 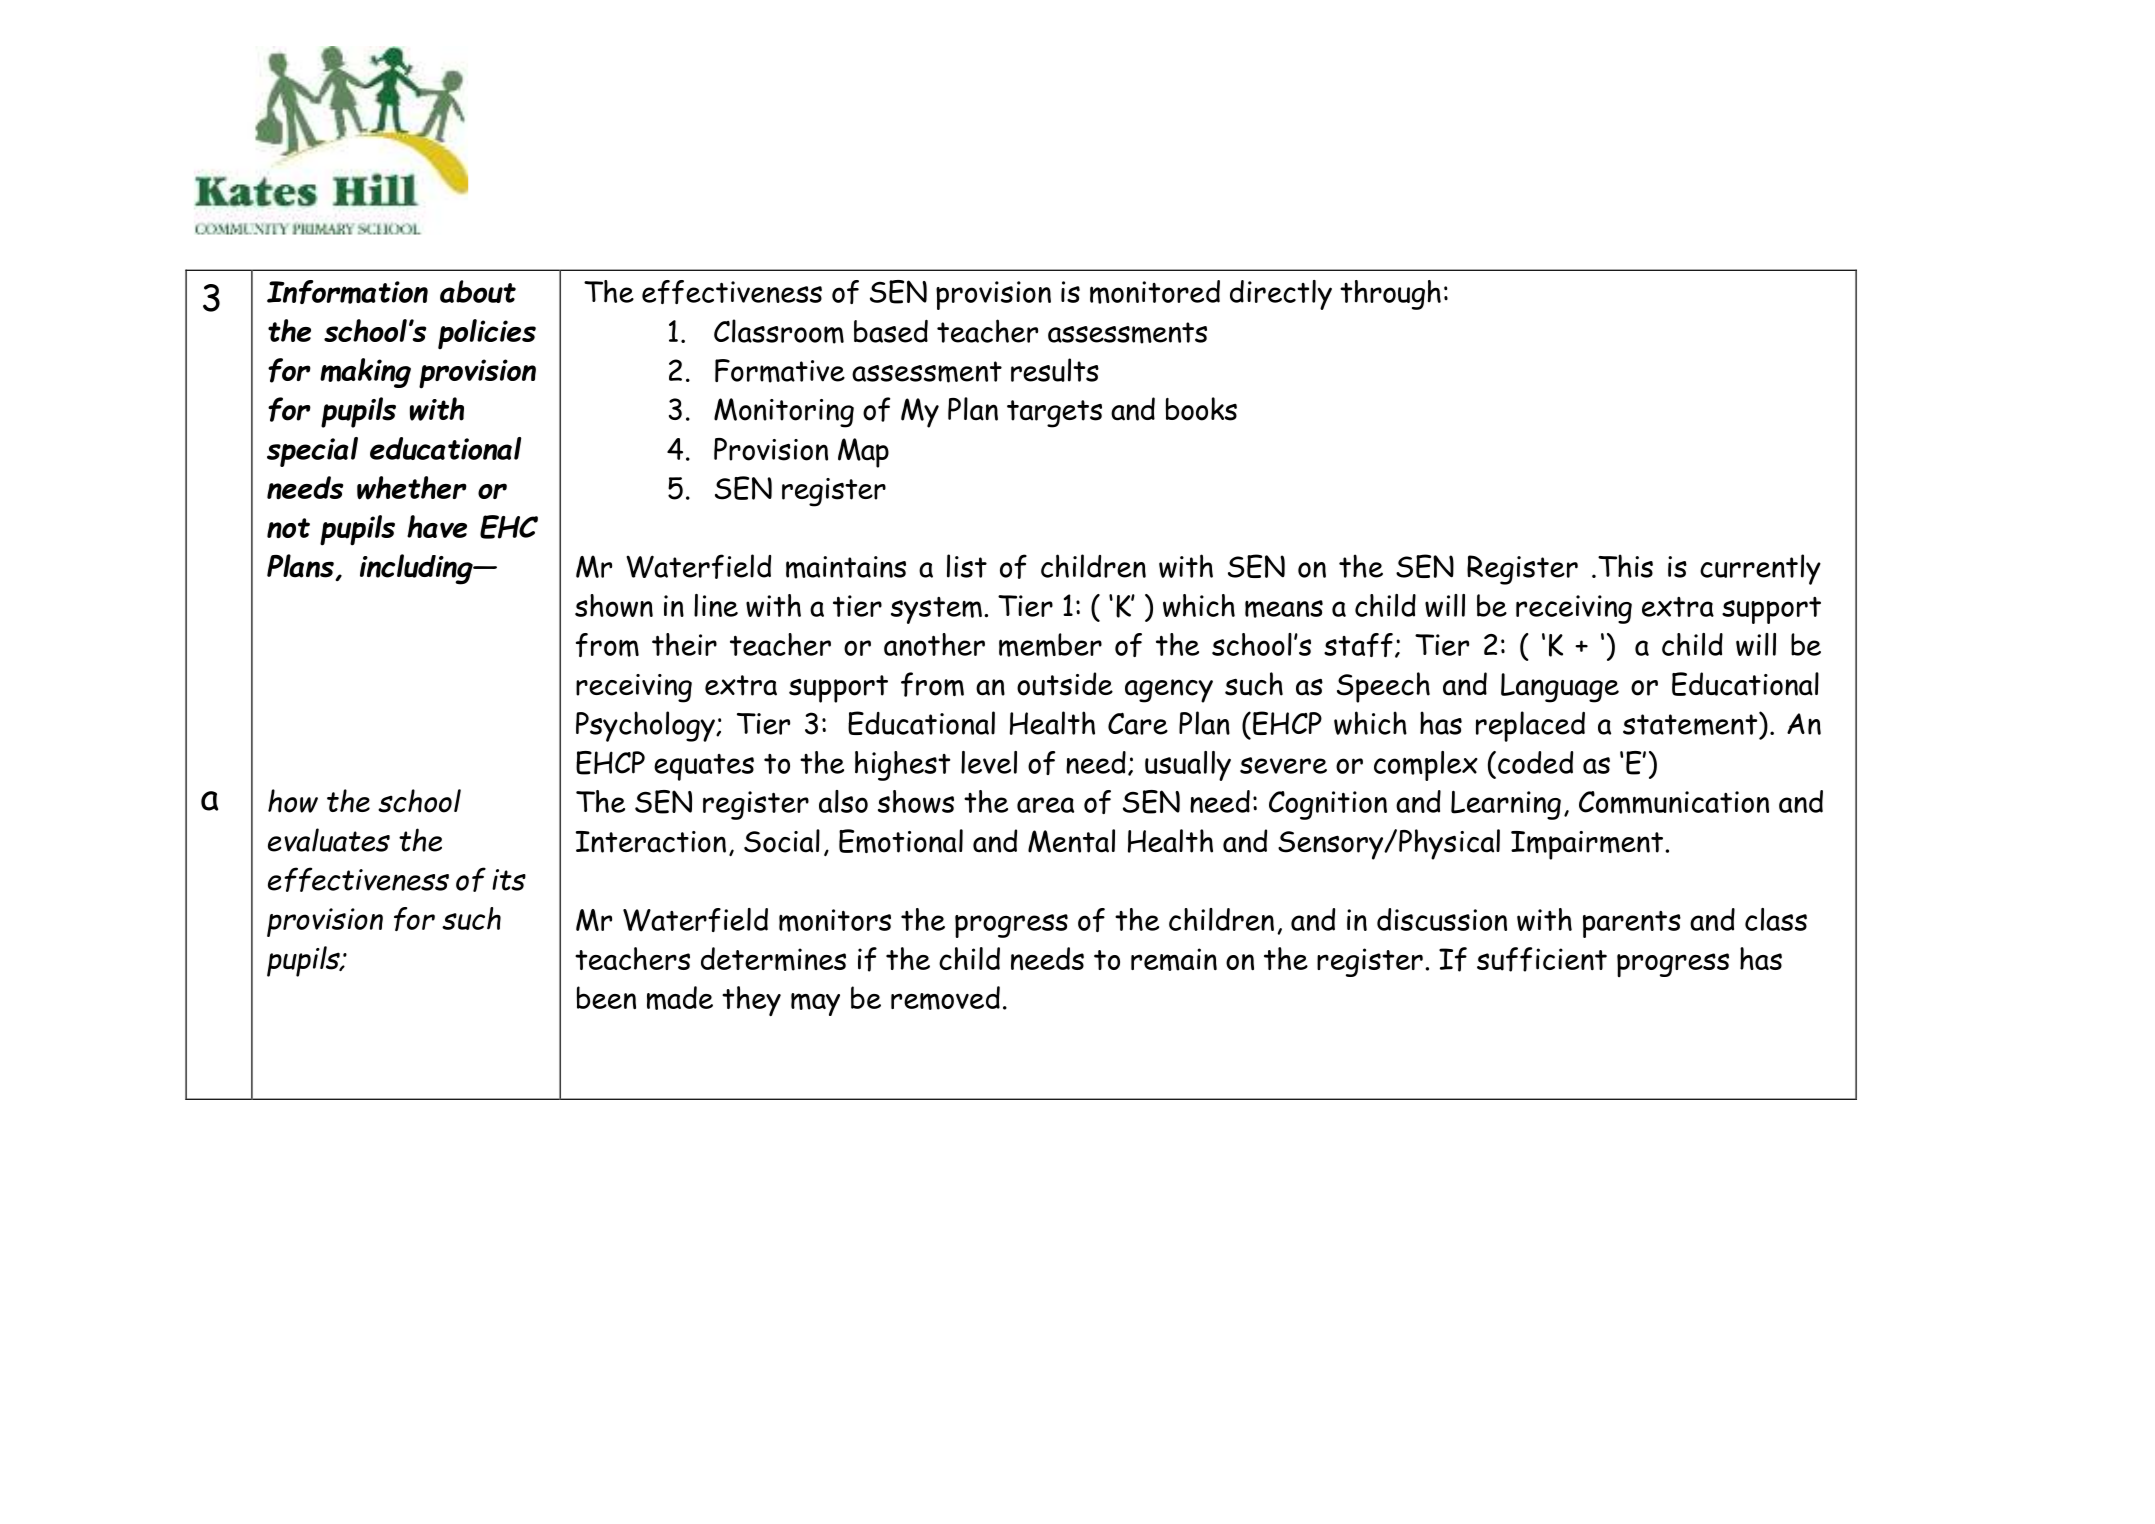 I want to click on removed, so click(x=945, y=998).
